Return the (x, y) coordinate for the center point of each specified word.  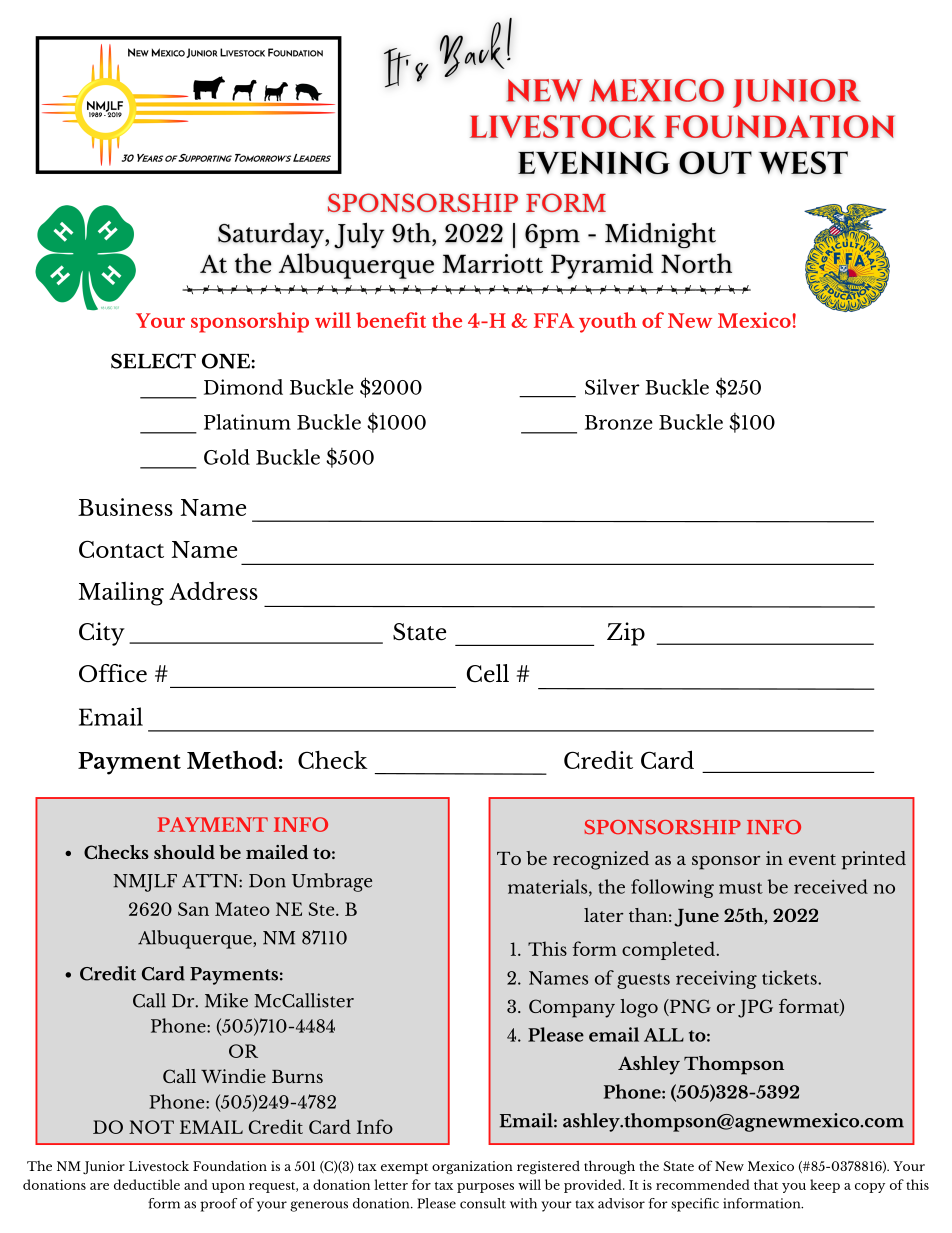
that (766, 1184)
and (196, 1184)
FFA (554, 320)
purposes (485, 1188)
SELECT (153, 361)
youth (608, 322)
